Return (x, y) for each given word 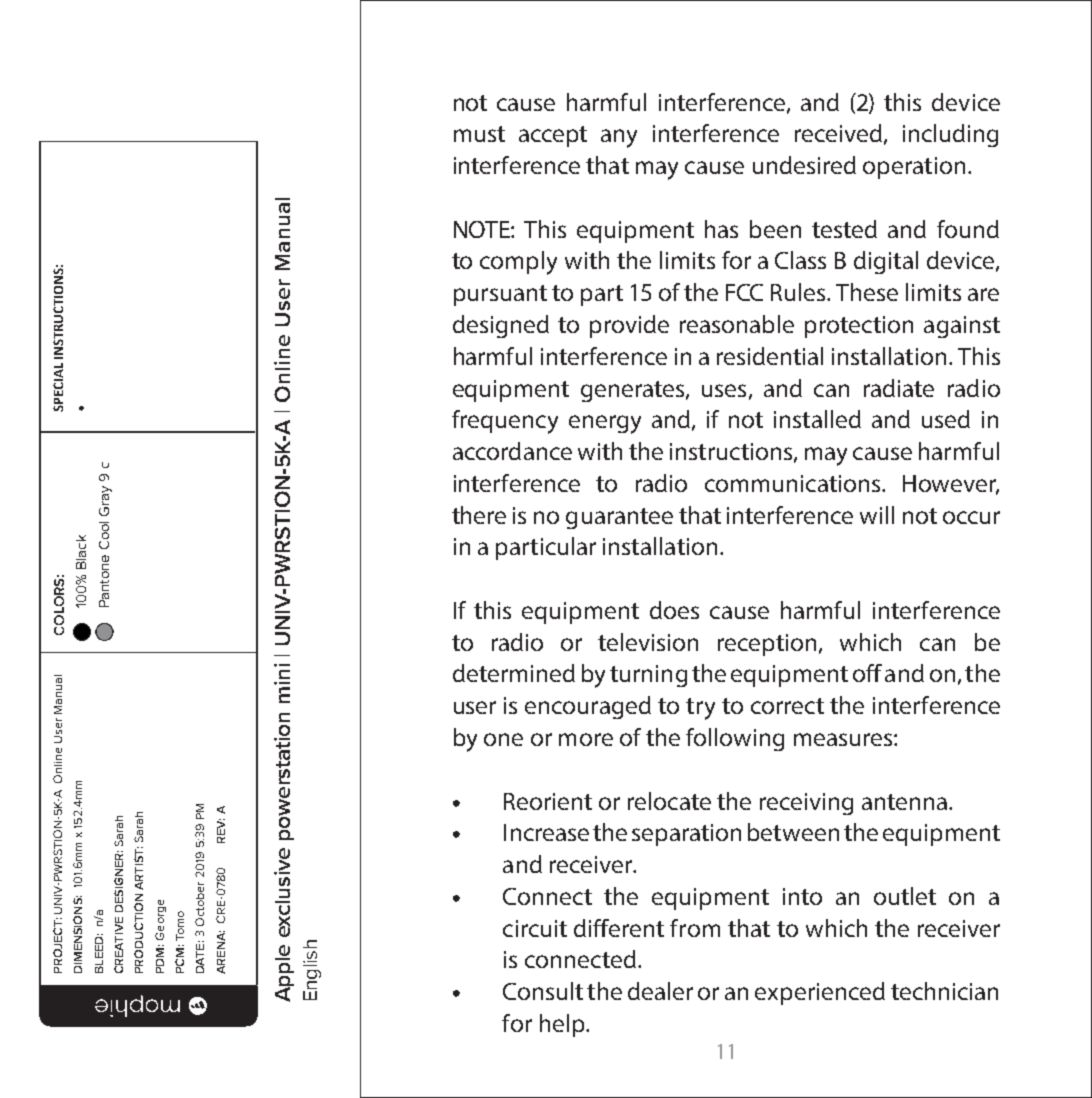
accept (553, 136)
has (721, 229)
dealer (660, 991)
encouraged (588, 707)
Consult (543, 991)
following (735, 739)
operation (914, 168)
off (867, 673)
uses (724, 390)
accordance (512, 451)
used (946, 419)
